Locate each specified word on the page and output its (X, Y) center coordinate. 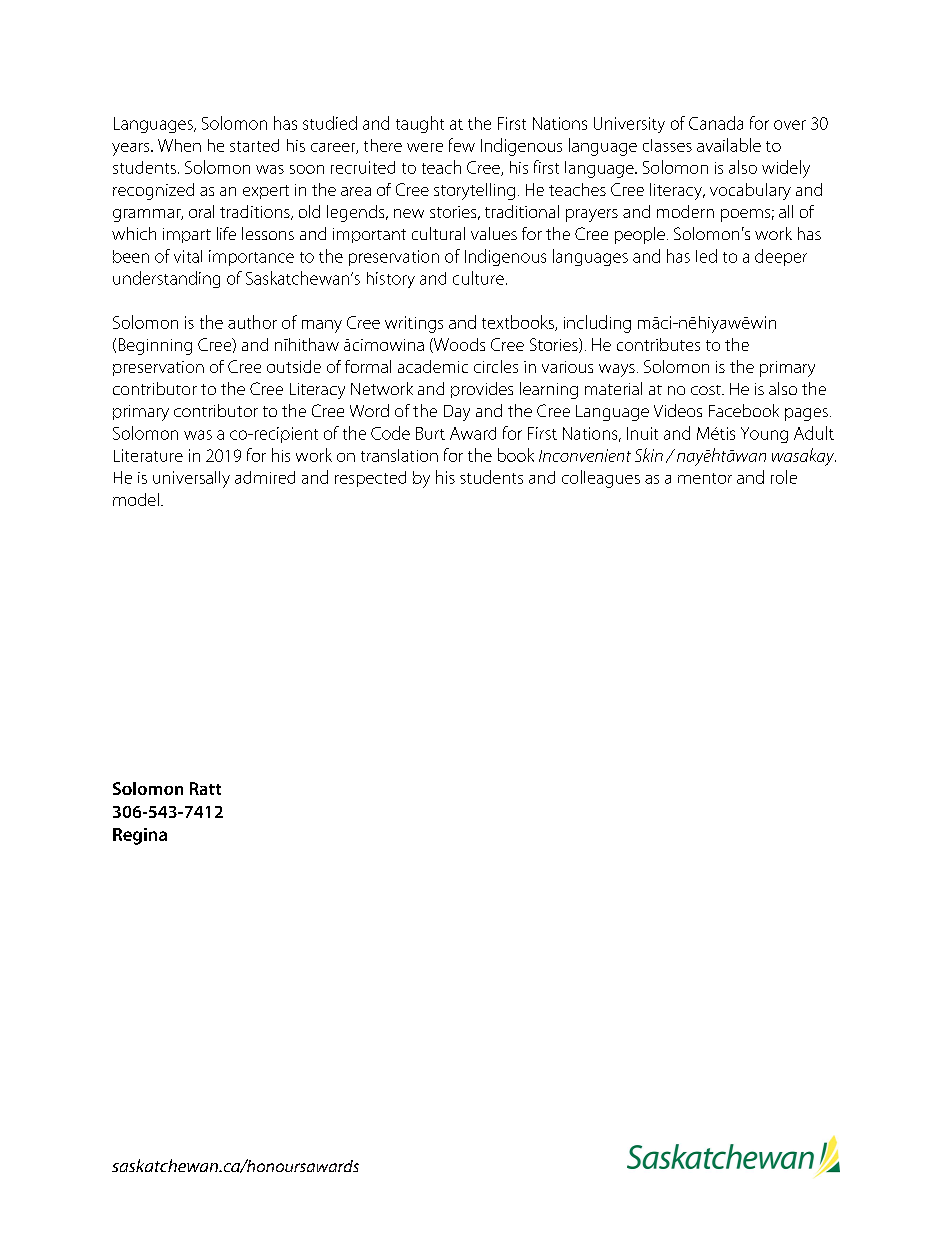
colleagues (601, 479)
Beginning (155, 346)
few (462, 145)
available (729, 145)
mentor (705, 478)
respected (370, 479)
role (784, 477)
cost (707, 390)
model (136, 499)
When (179, 145)
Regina (140, 836)
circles (496, 366)
